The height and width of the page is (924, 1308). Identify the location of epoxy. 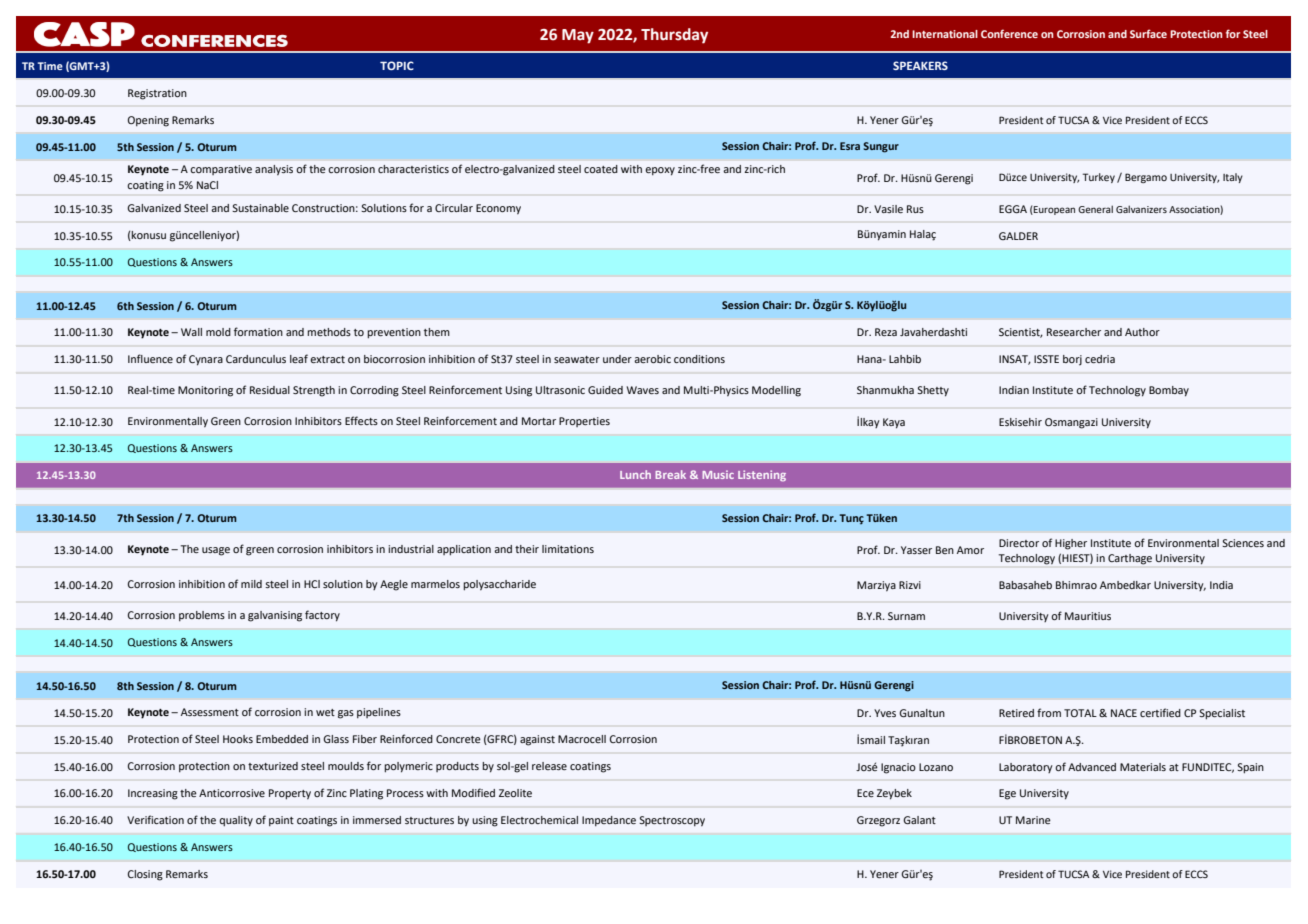
(660, 171).
